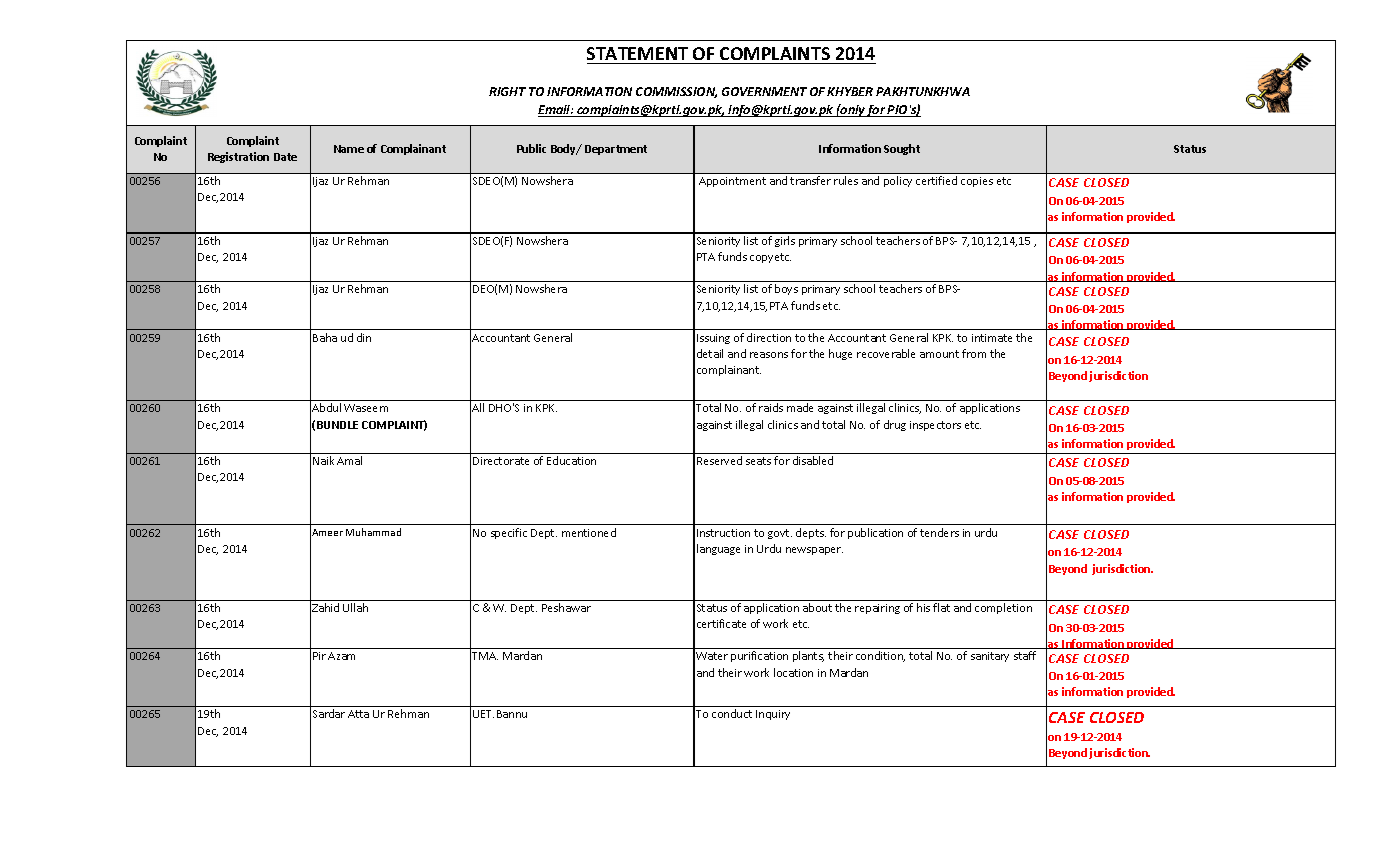  Describe the element at coordinates (637, 53) in the screenshot. I see `STATEMENT` at that location.
